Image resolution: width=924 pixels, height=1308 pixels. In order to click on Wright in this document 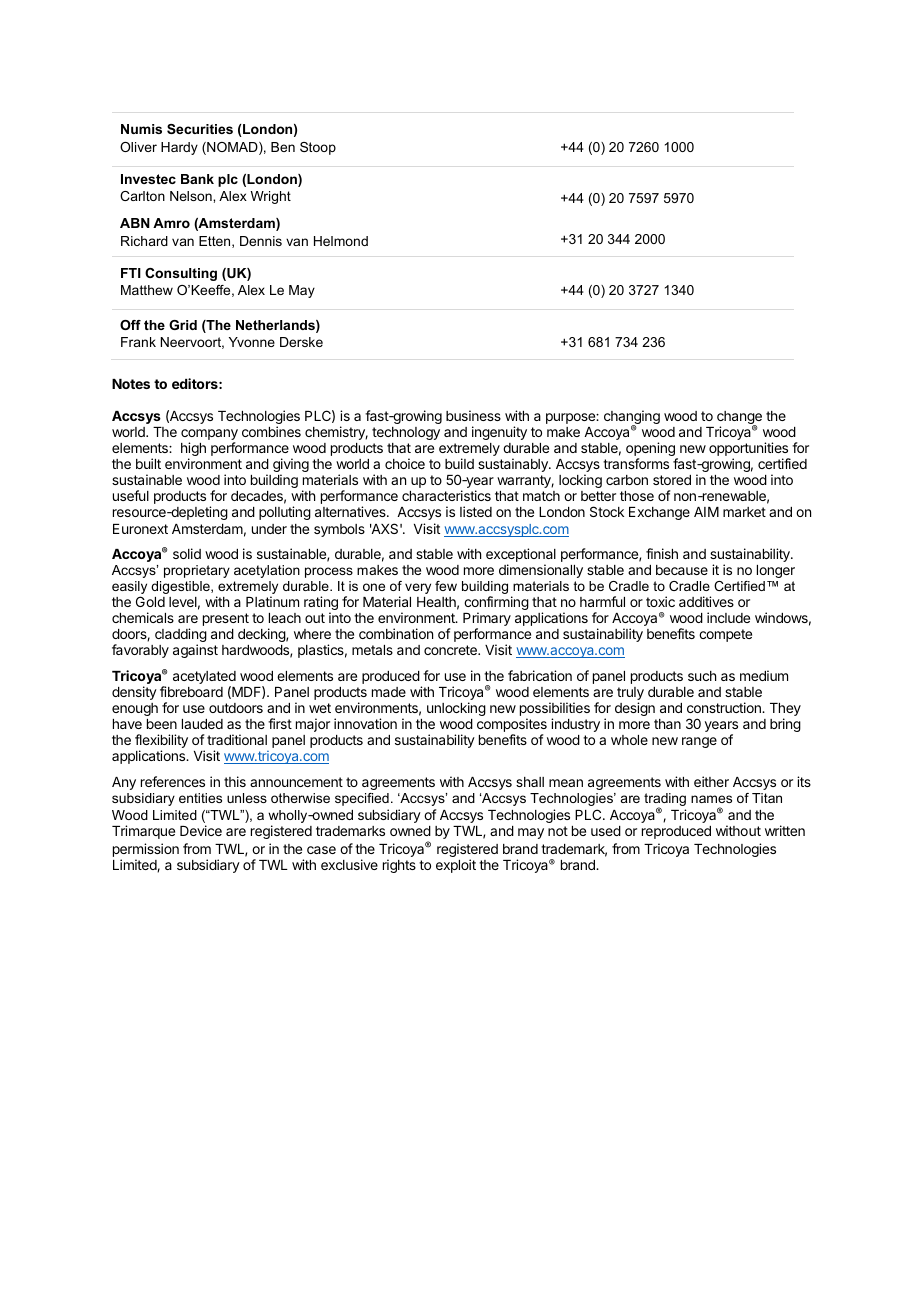, I will do `click(270, 197)`.
